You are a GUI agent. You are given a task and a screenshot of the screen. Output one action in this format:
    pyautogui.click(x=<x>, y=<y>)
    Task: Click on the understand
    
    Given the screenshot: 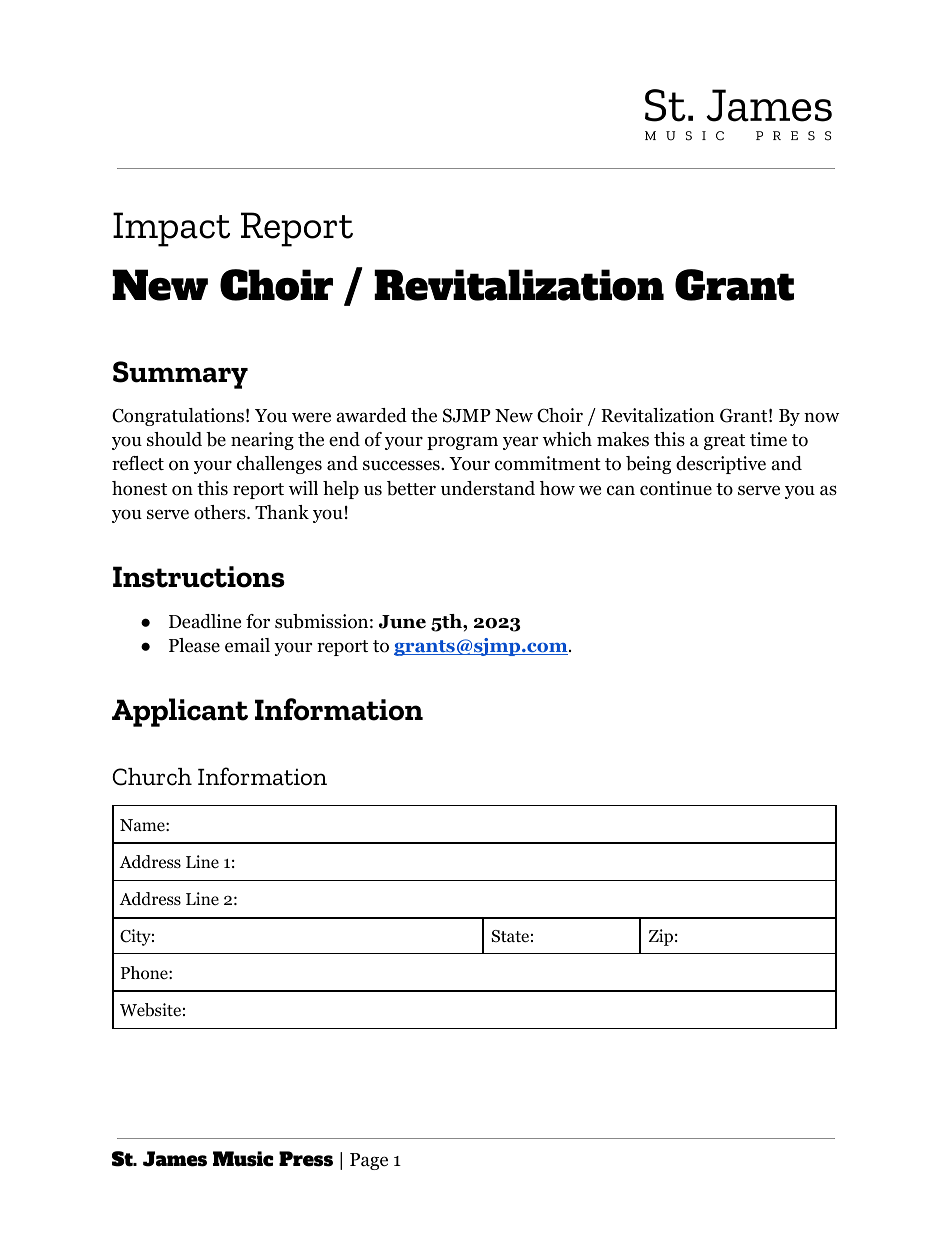 What is the action you would take?
    pyautogui.click(x=488, y=488)
